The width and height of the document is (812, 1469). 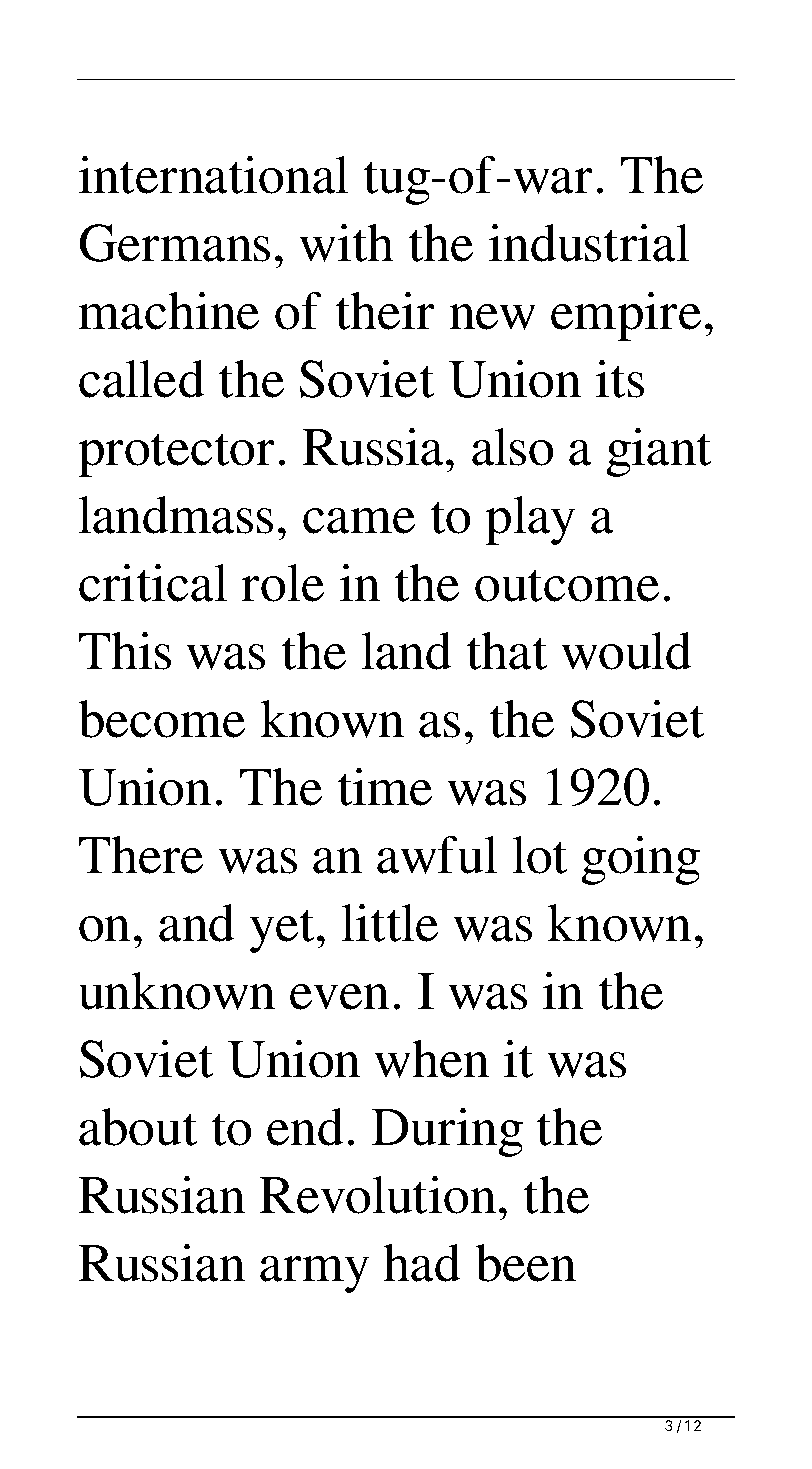 I want to click on Germans, so click(x=175, y=243).
